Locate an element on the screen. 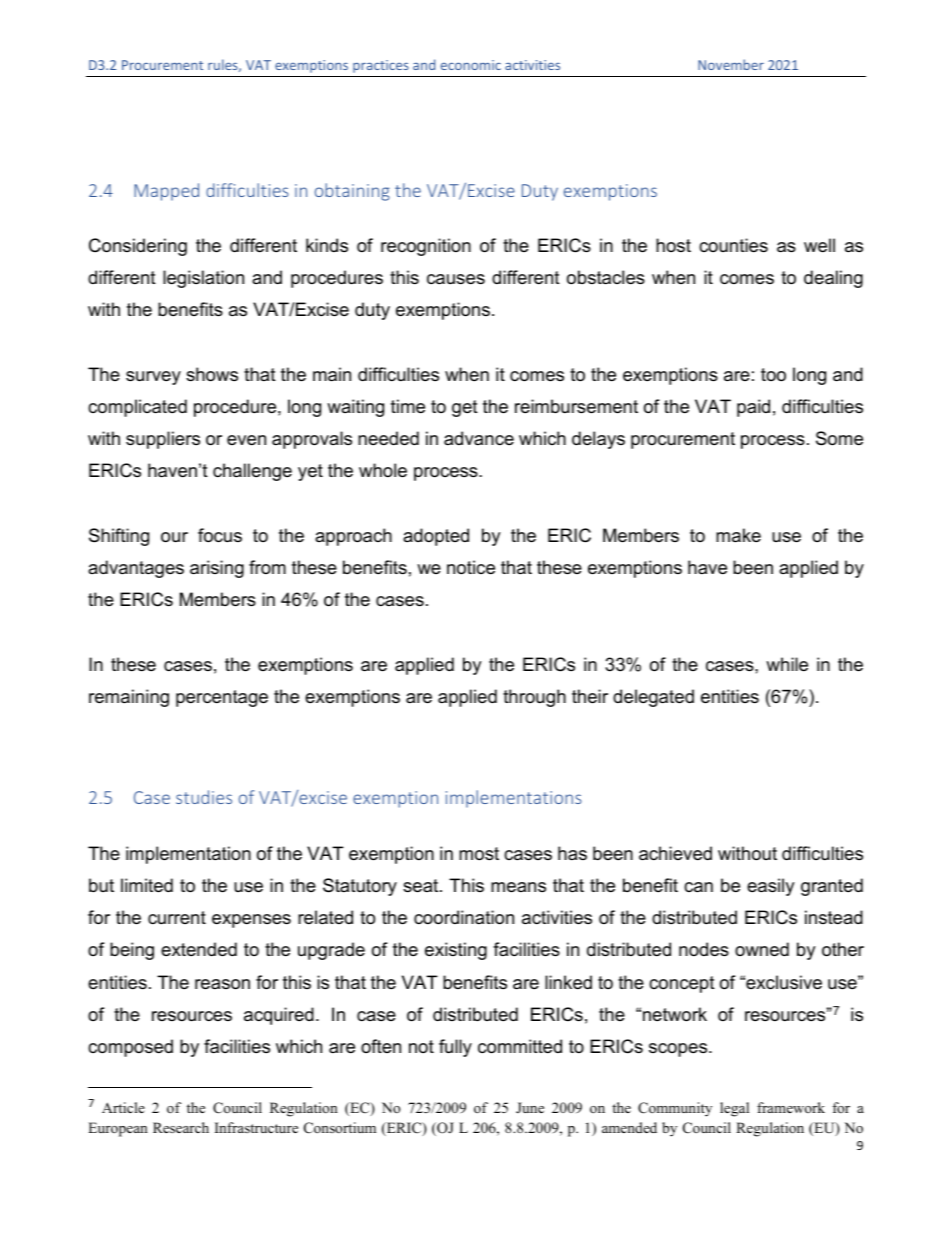  November is located at coordinates (731, 64).
